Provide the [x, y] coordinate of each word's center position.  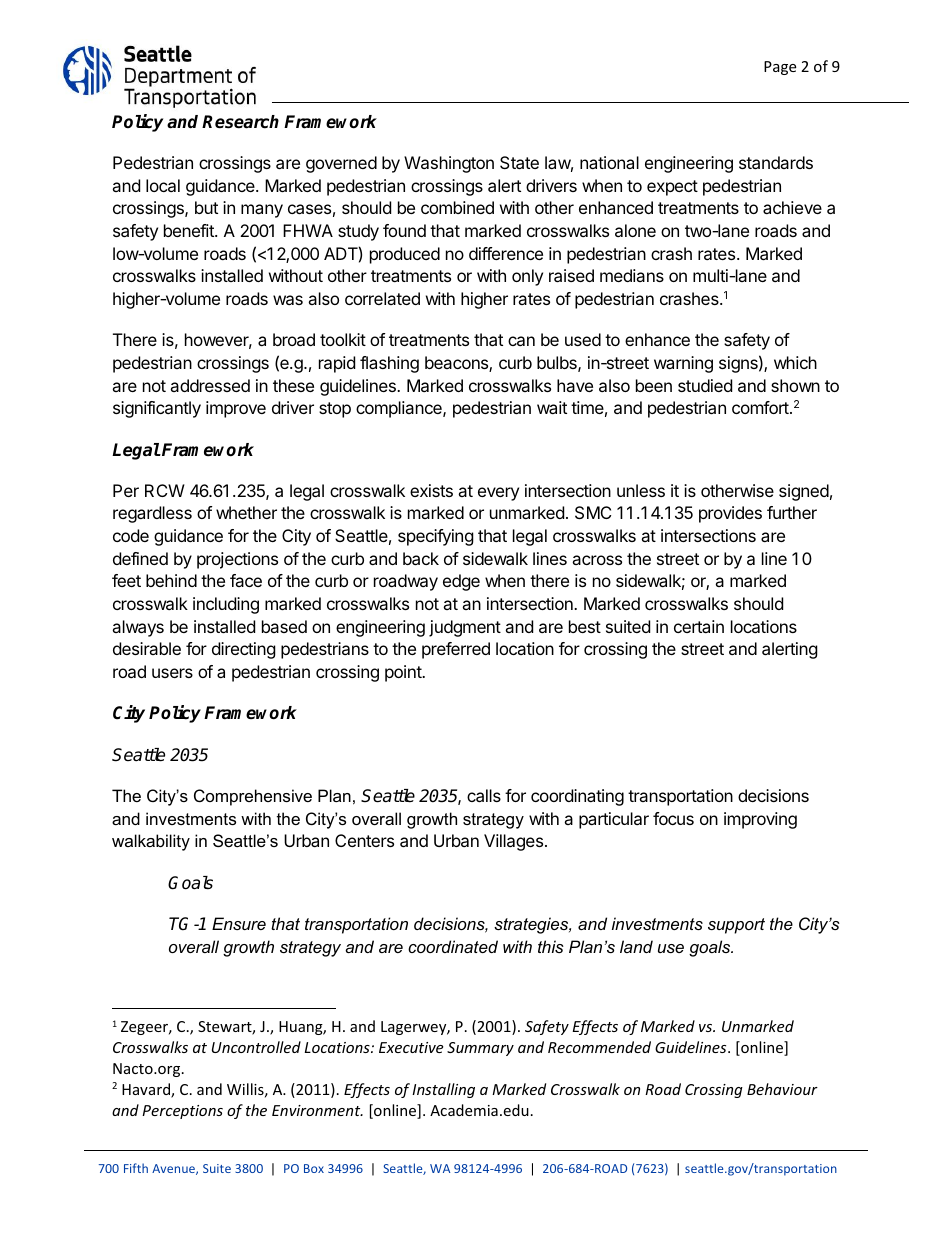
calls [484, 795]
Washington [449, 164]
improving [760, 820]
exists [431, 490]
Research [240, 122]
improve [236, 409]
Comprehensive [253, 797]
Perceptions [182, 1112]
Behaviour [782, 1089]
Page [780, 68]
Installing [443, 1090]
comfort [761, 407]
